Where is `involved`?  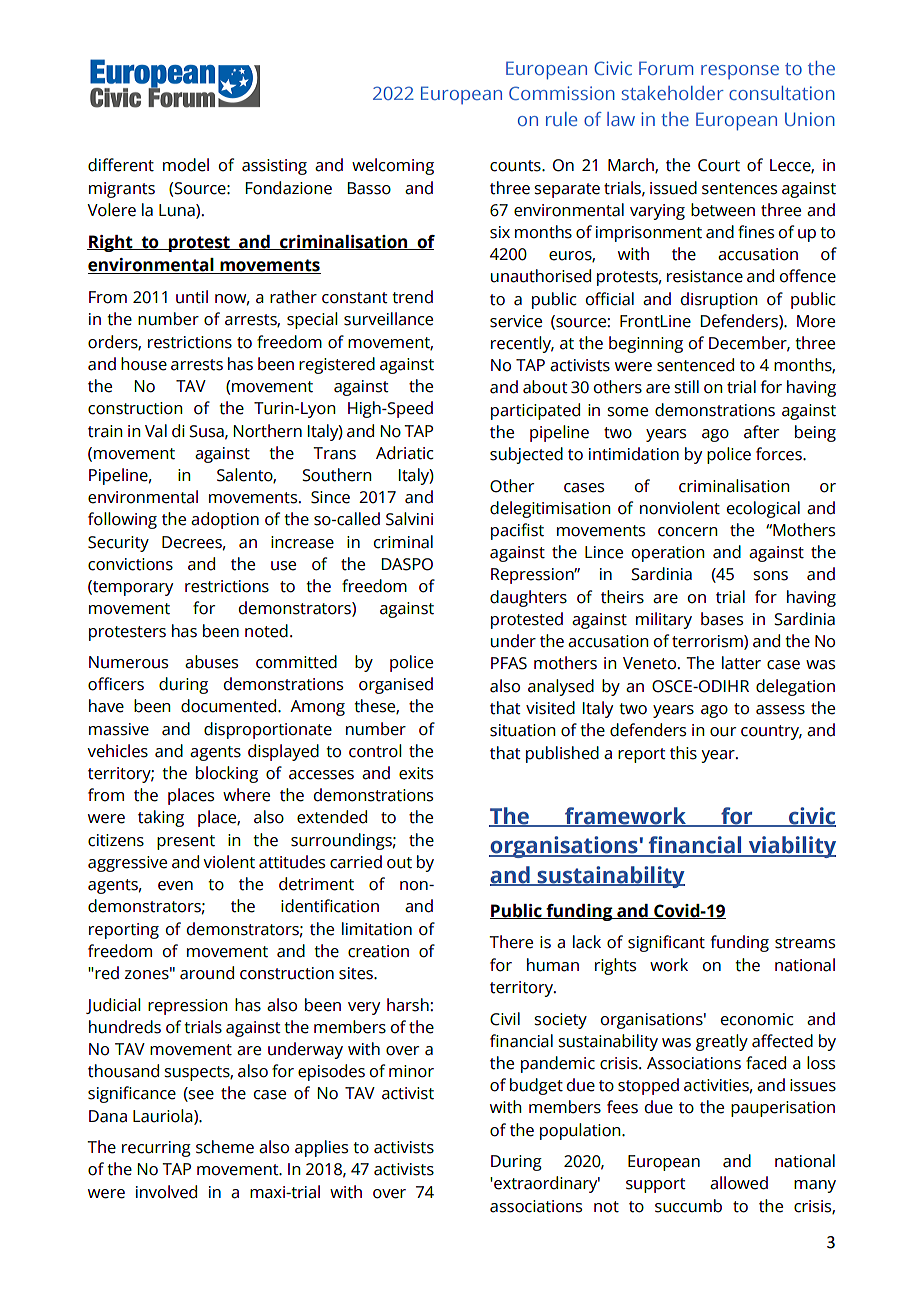
involved is located at coordinates (166, 1192).
